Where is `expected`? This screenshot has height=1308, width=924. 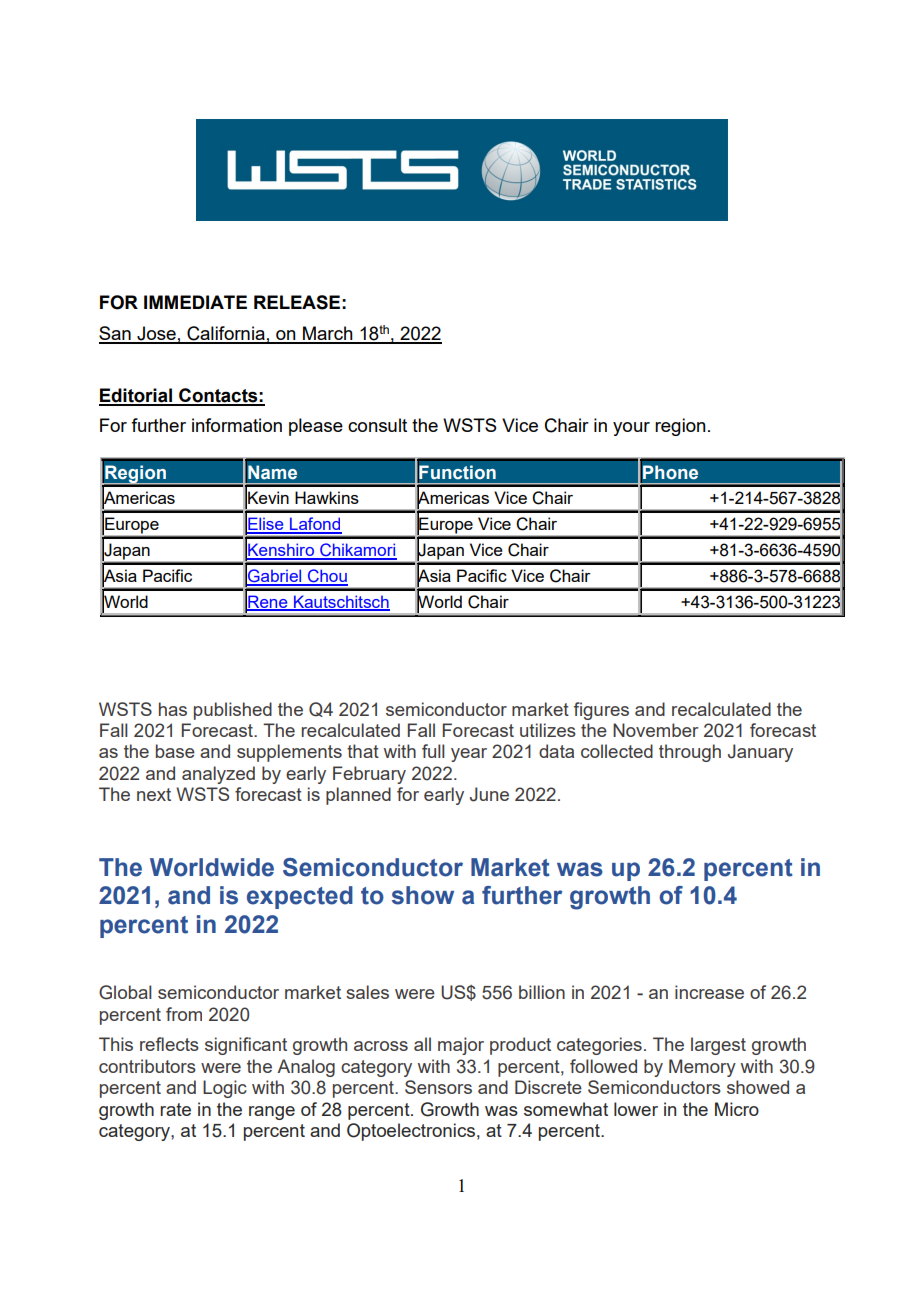 expected is located at coordinates (300, 897).
